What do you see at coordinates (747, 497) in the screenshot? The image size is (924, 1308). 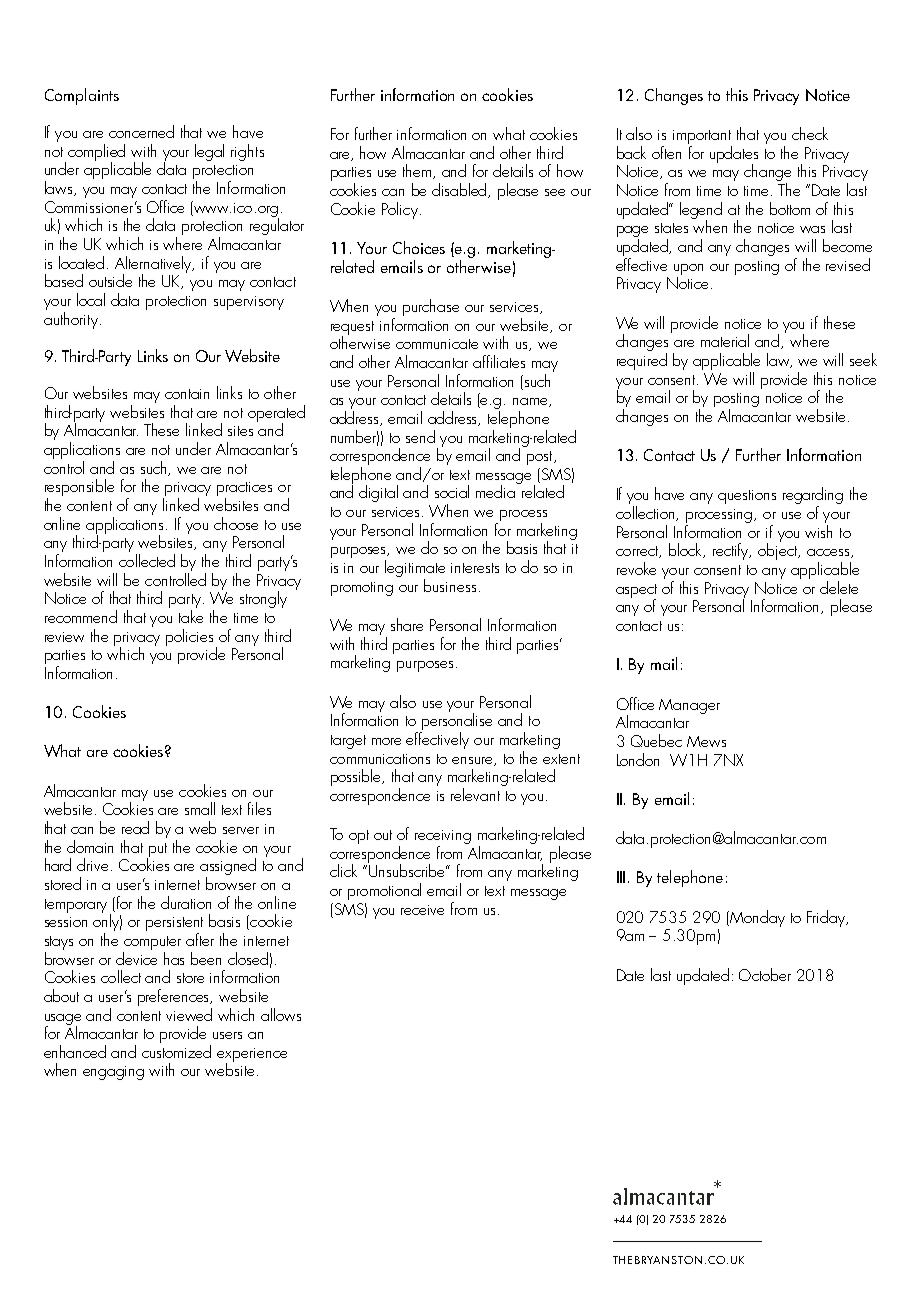 I see `questions` at bounding box center [747, 497].
